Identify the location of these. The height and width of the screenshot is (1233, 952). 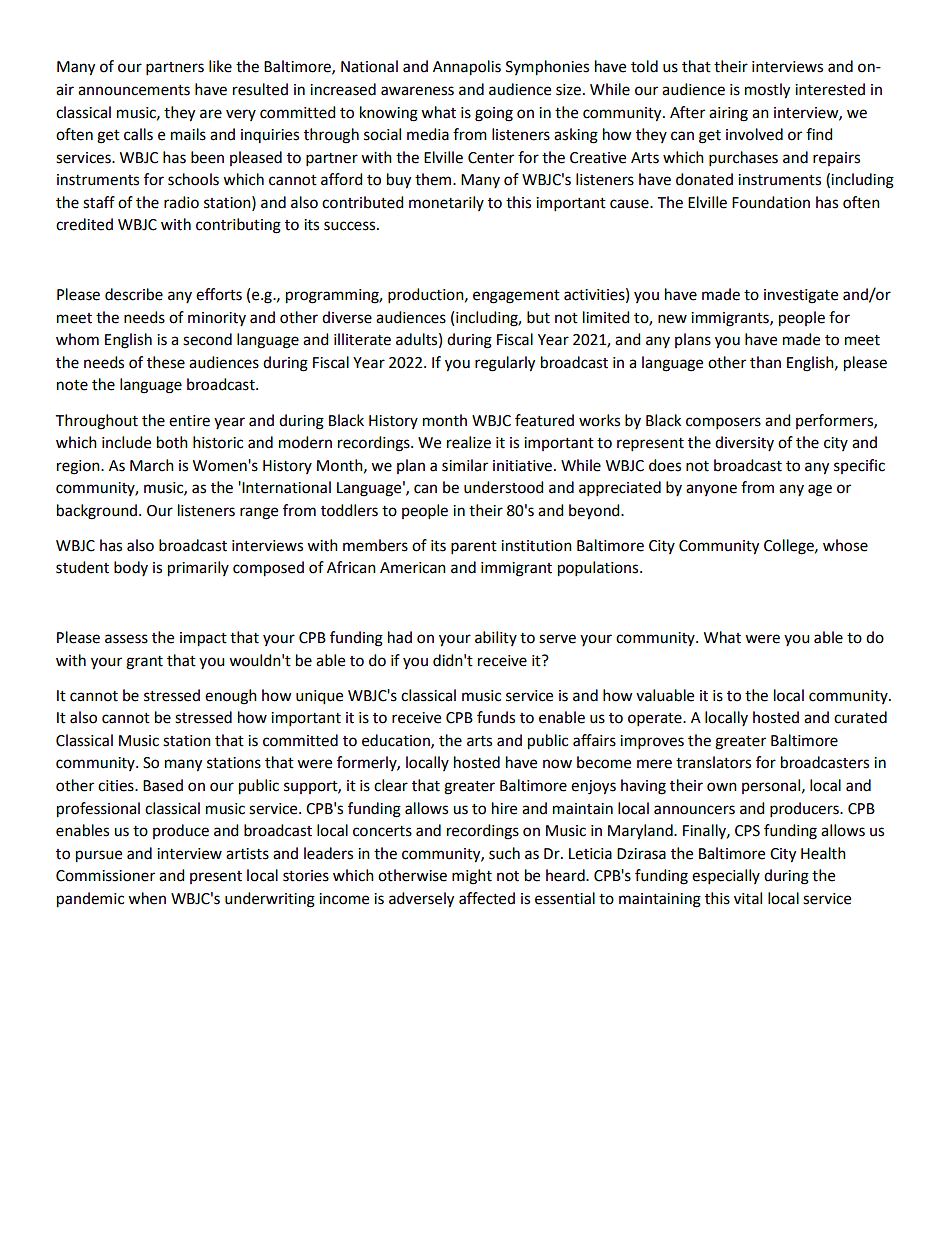
(166, 362).
